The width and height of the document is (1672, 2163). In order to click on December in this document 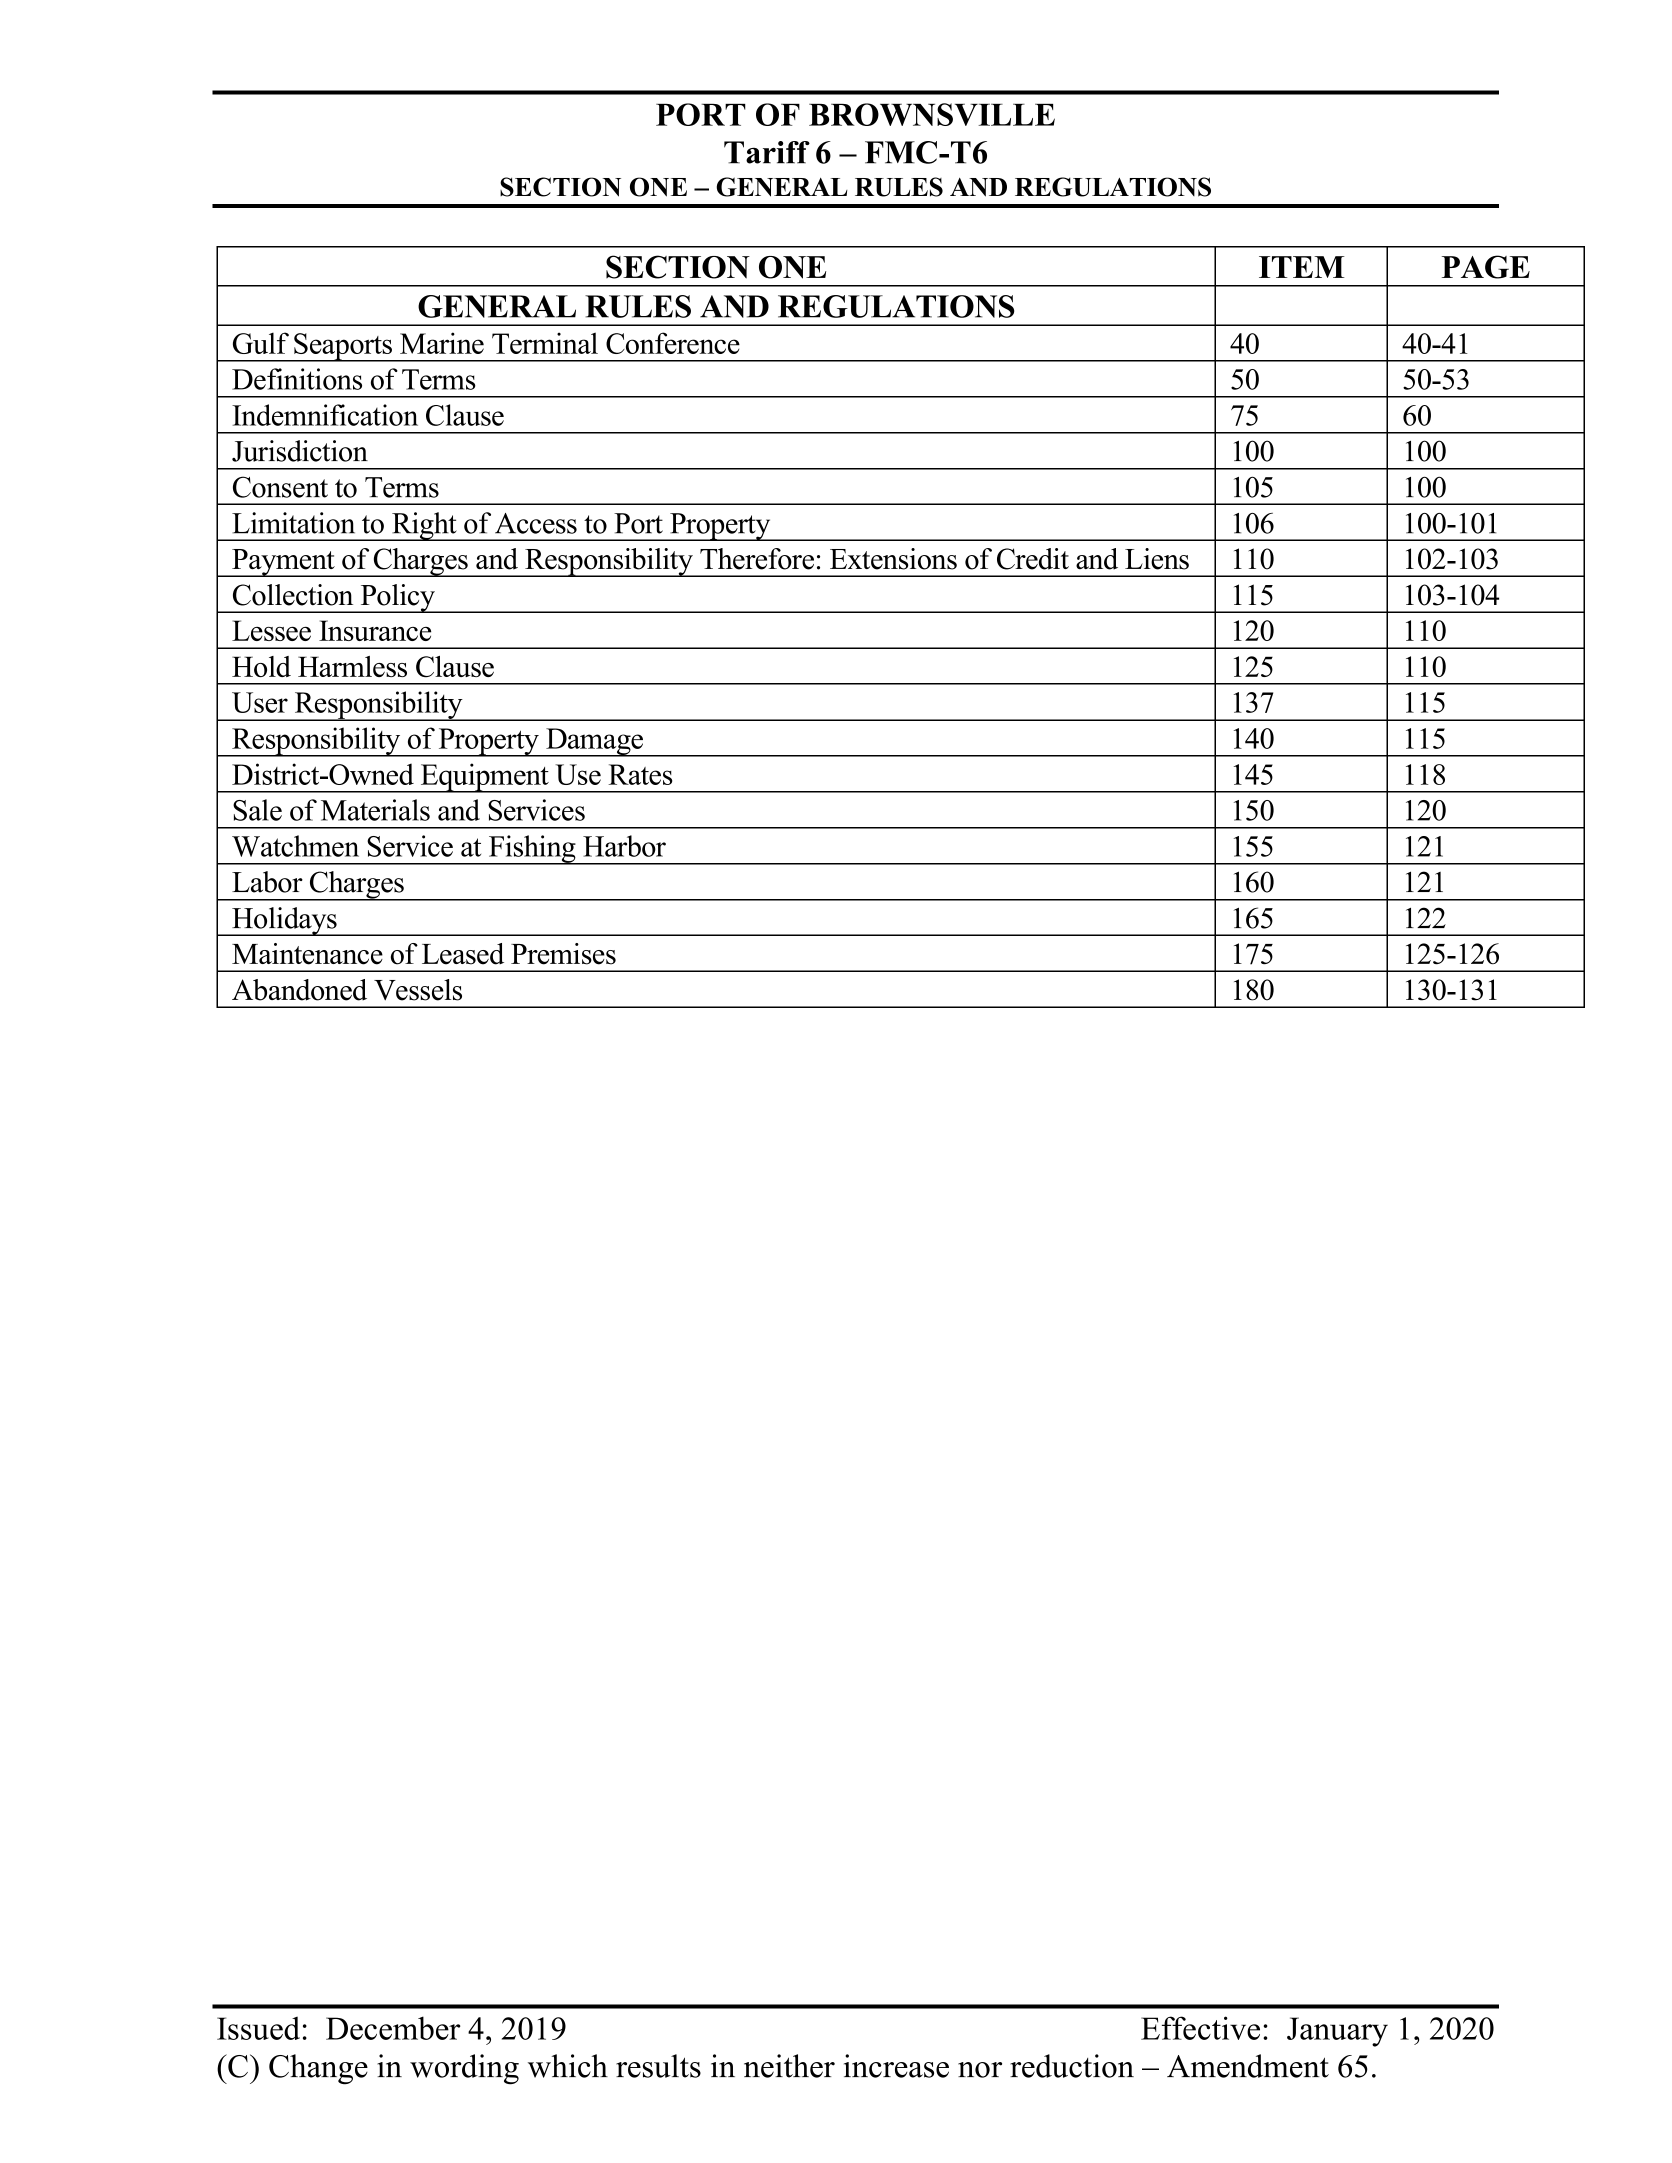, I will do `click(393, 2028)`.
